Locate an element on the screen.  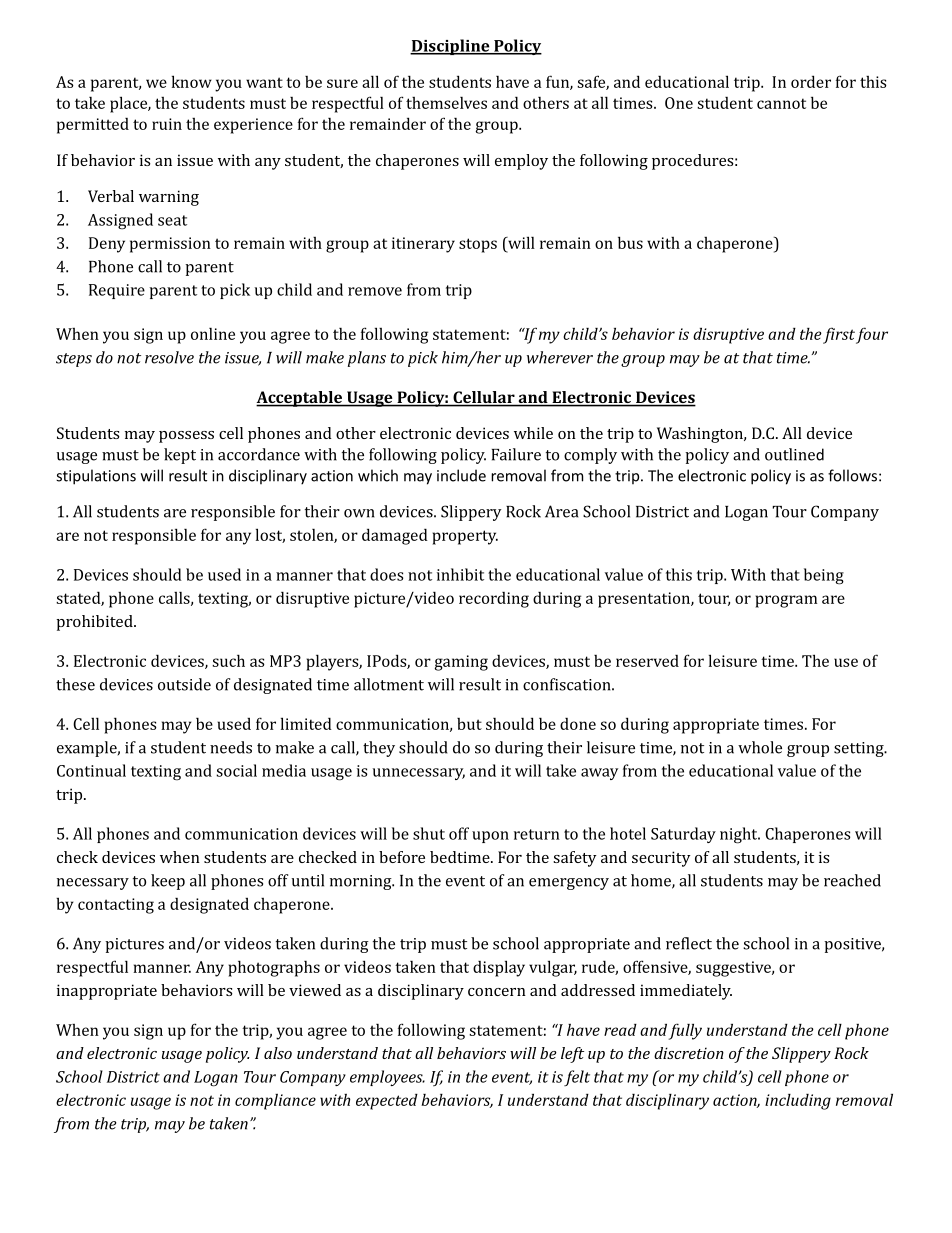
order is located at coordinates (811, 81).
